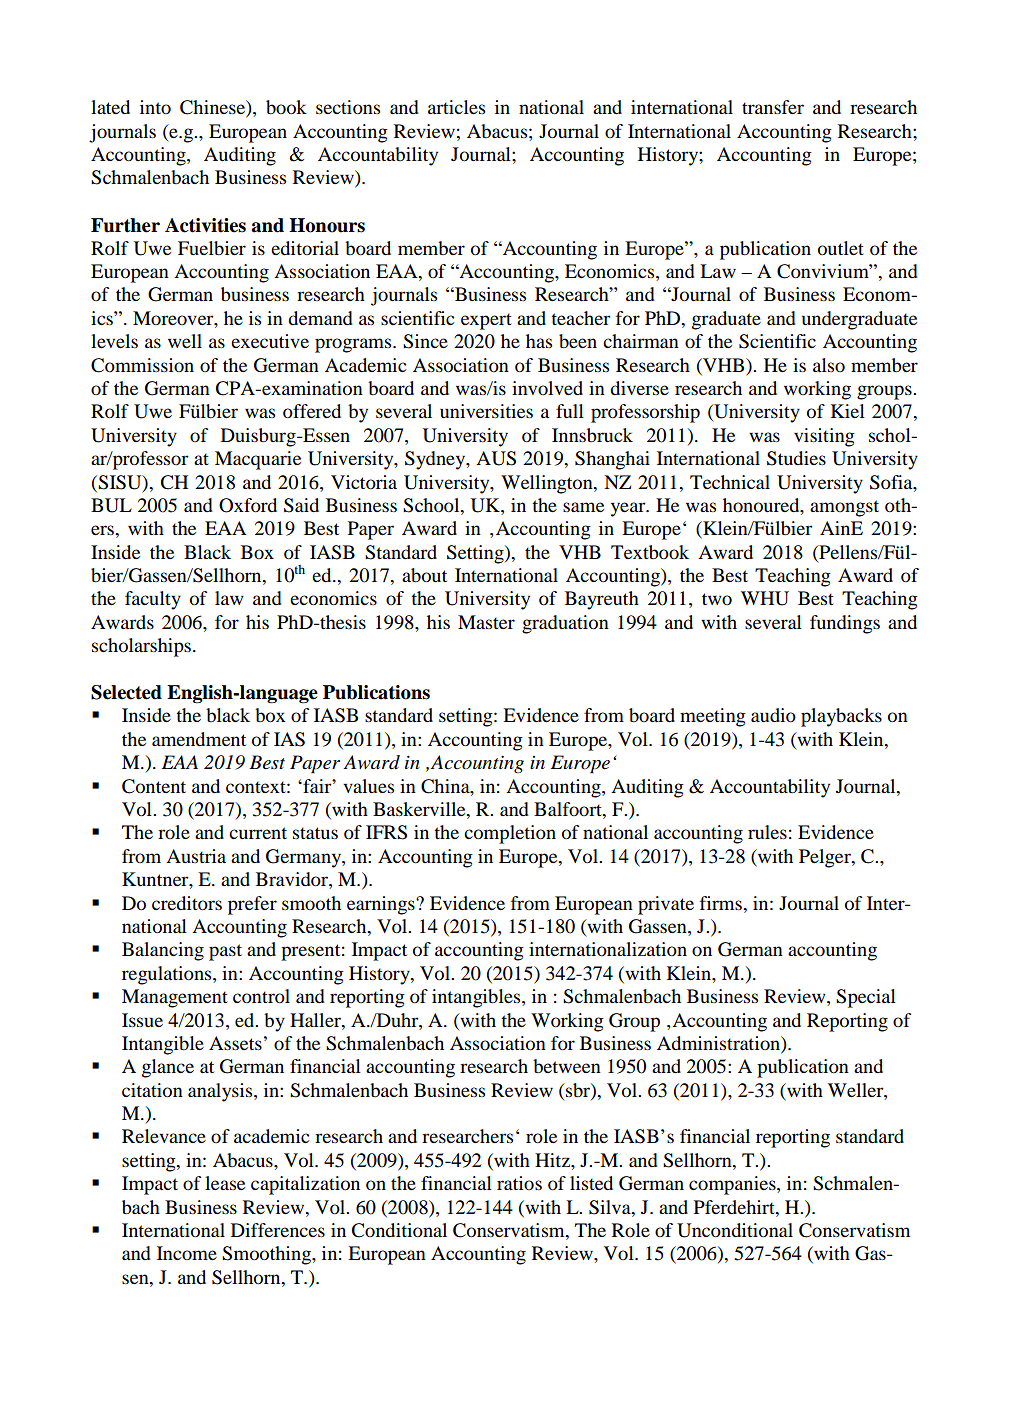 The width and height of the screenshot is (1009, 1427). I want to click on audio, so click(773, 715).
